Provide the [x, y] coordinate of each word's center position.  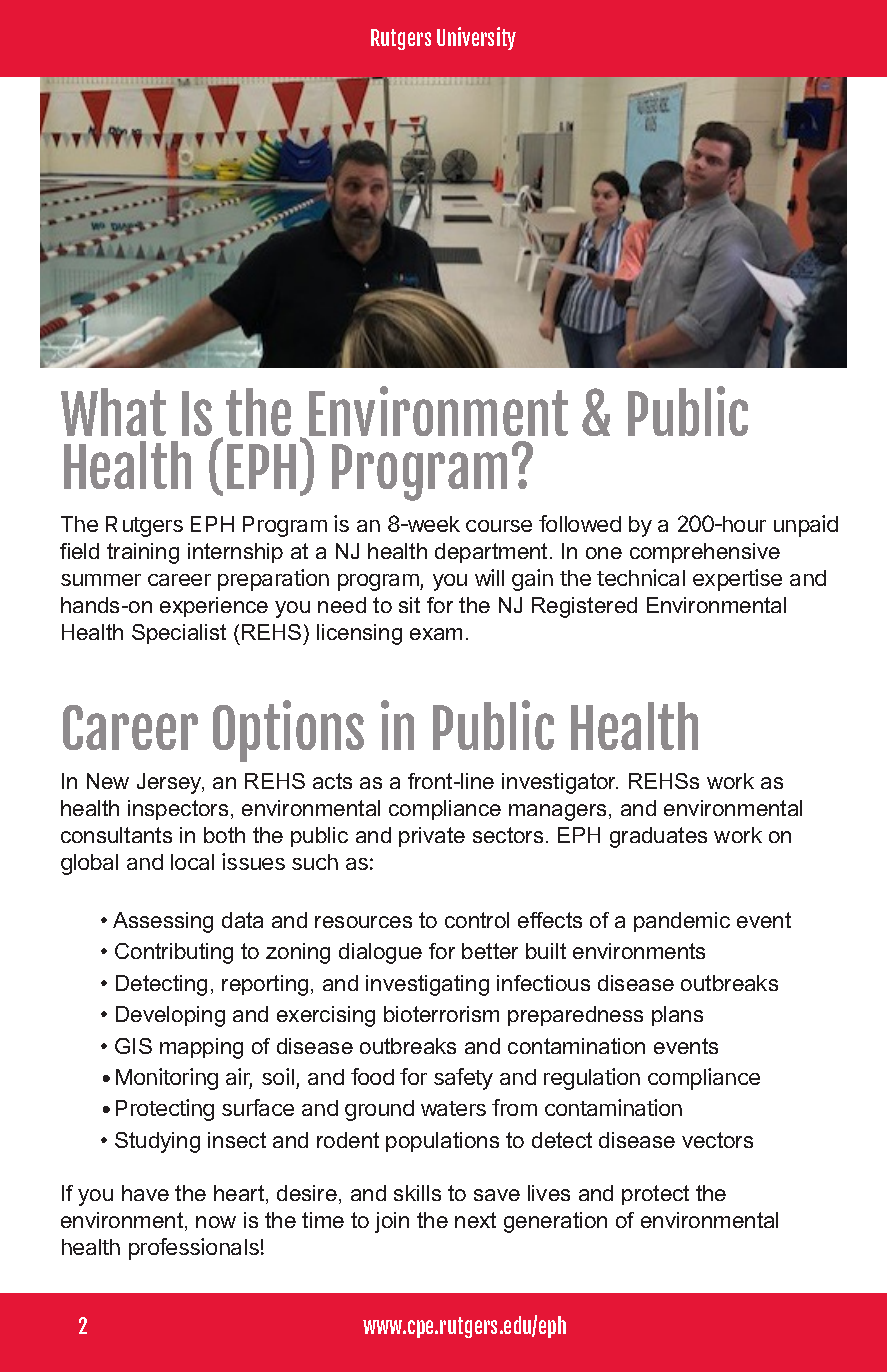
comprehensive [705, 553]
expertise [737, 580]
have [145, 1193]
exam [436, 634]
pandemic [682, 922]
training [143, 553]
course [499, 526]
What [113, 412]
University [476, 38]
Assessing [163, 922]
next [475, 1220]
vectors [717, 1140]
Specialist [179, 634]
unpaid [806, 526]
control [477, 920]
